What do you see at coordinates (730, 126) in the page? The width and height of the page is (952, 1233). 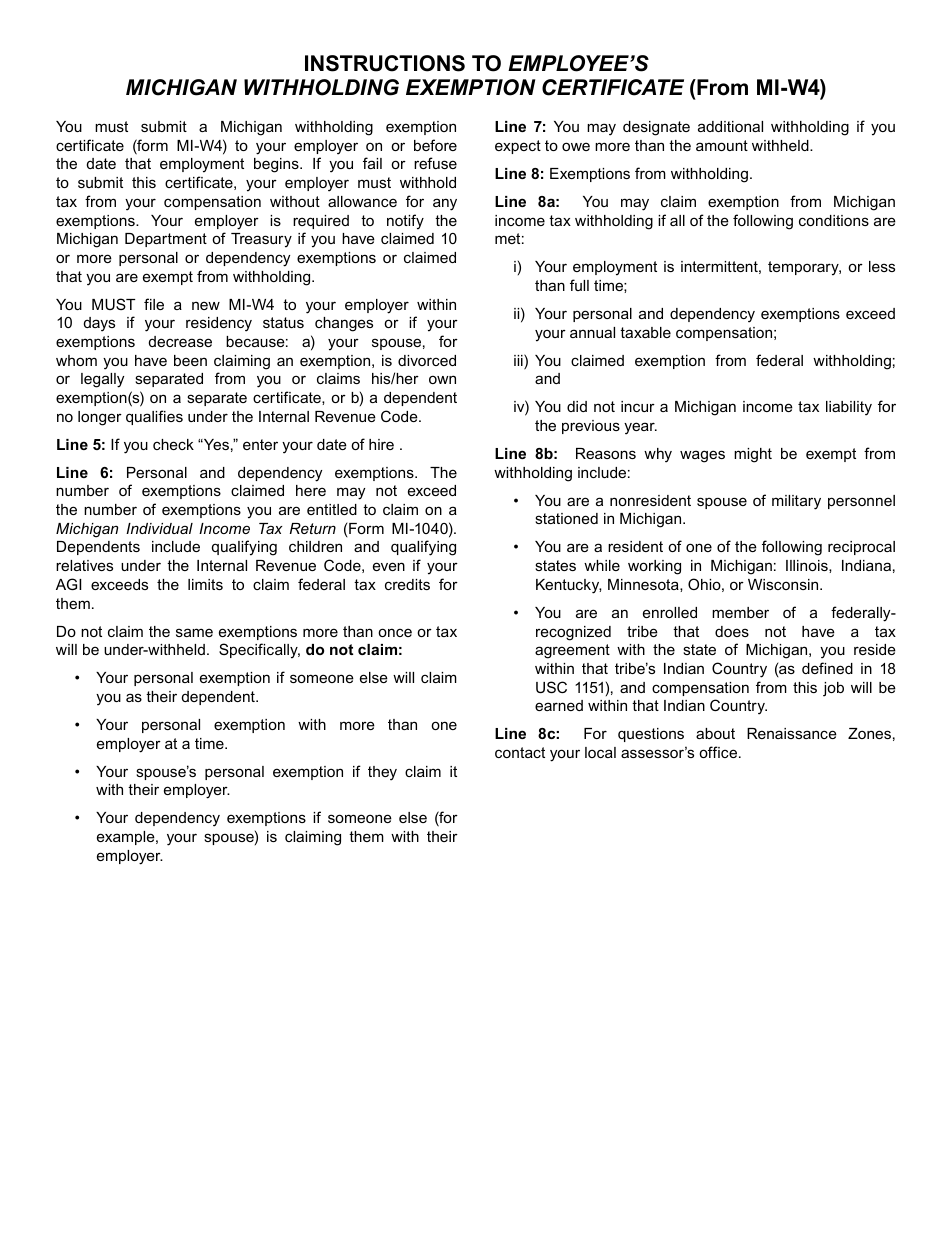 I see `additional` at bounding box center [730, 126].
